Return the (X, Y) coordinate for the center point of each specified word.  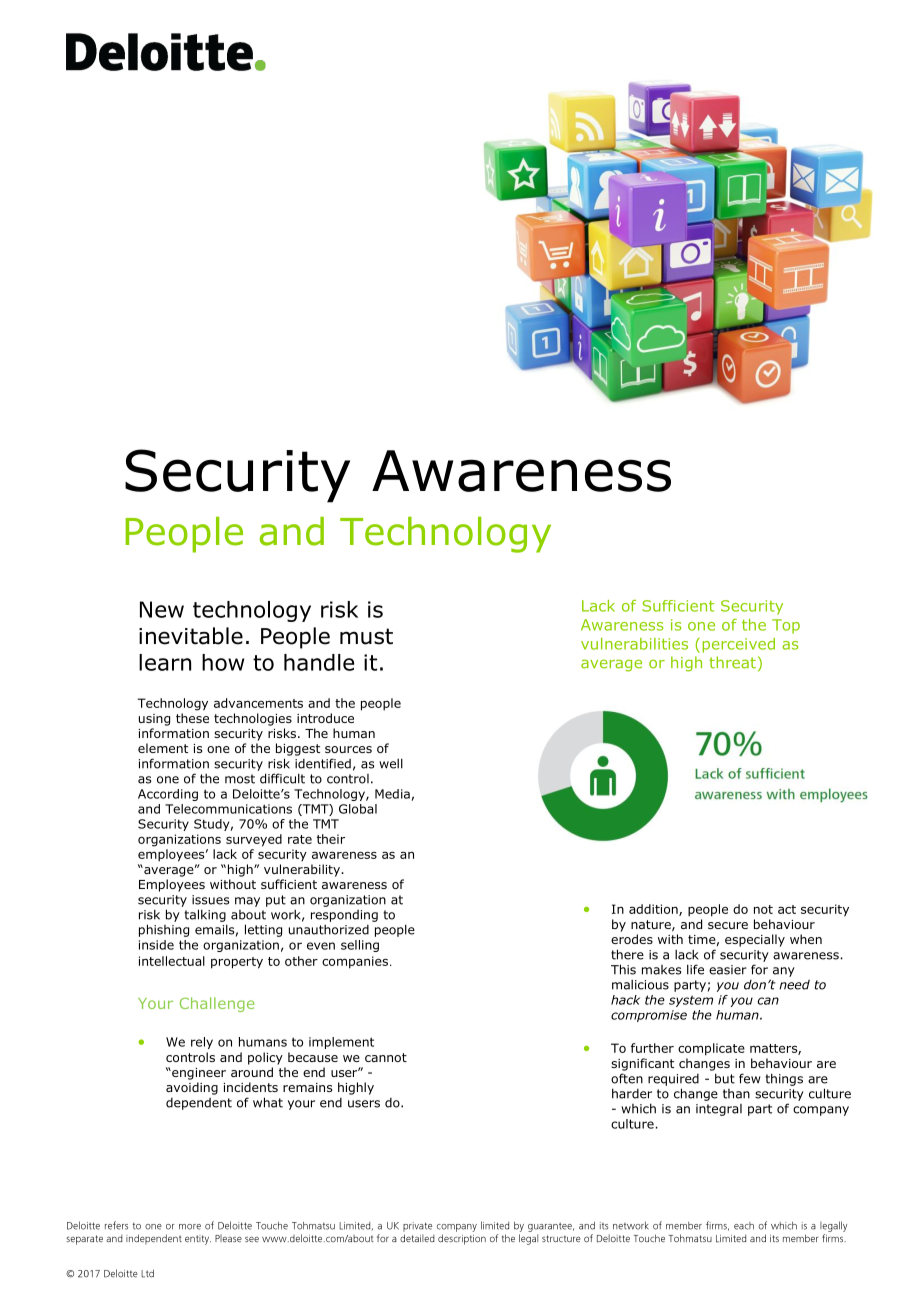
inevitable (191, 636)
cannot (386, 1057)
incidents (251, 1087)
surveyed (254, 840)
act (787, 909)
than (736, 1094)
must (366, 636)
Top (786, 626)
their (331, 839)
